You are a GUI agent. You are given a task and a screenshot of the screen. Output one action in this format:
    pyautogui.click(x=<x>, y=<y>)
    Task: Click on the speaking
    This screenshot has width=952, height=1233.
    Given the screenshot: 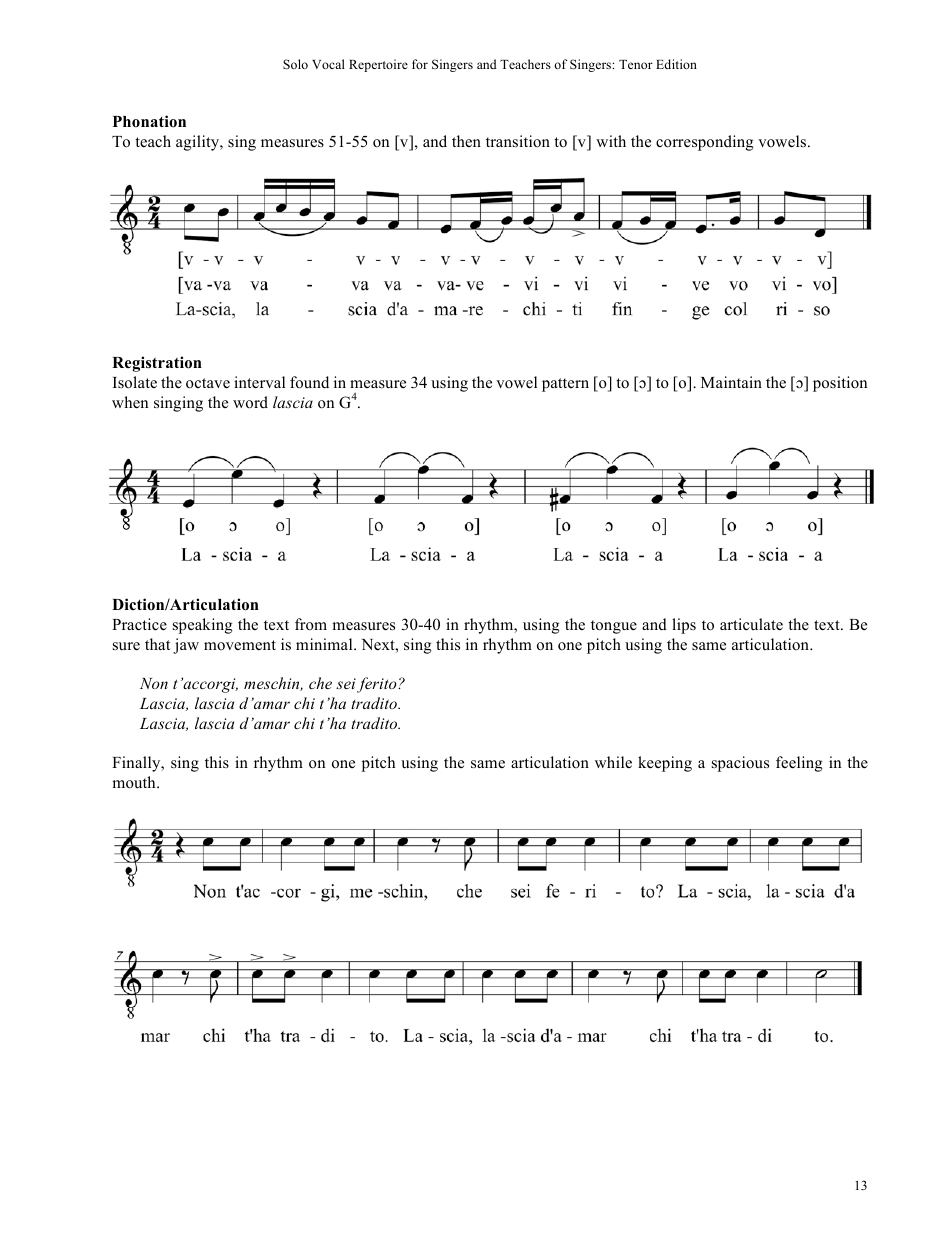 What is the action you would take?
    pyautogui.click(x=203, y=626)
